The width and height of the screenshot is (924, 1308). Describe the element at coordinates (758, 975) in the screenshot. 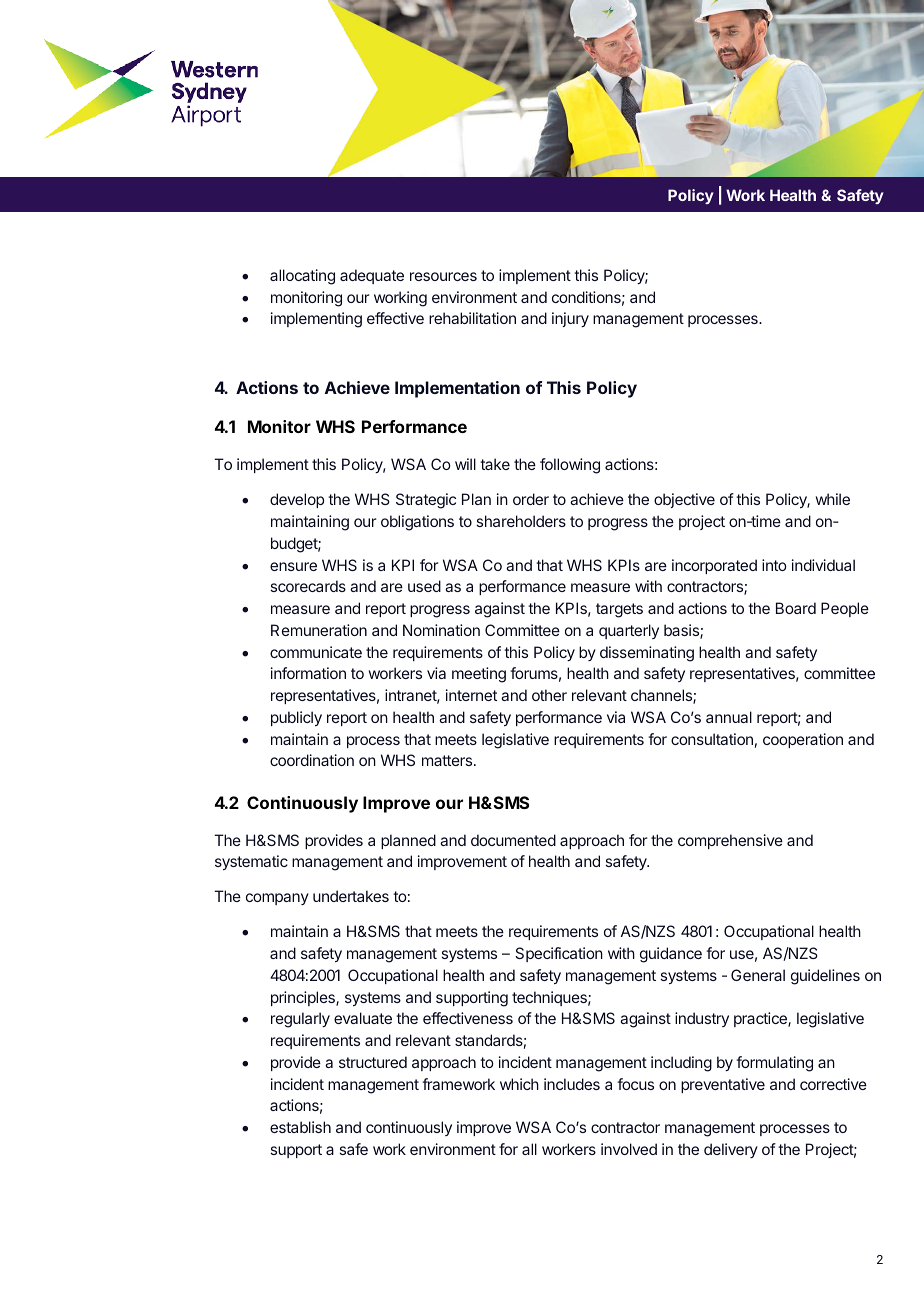

I see `General` at that location.
